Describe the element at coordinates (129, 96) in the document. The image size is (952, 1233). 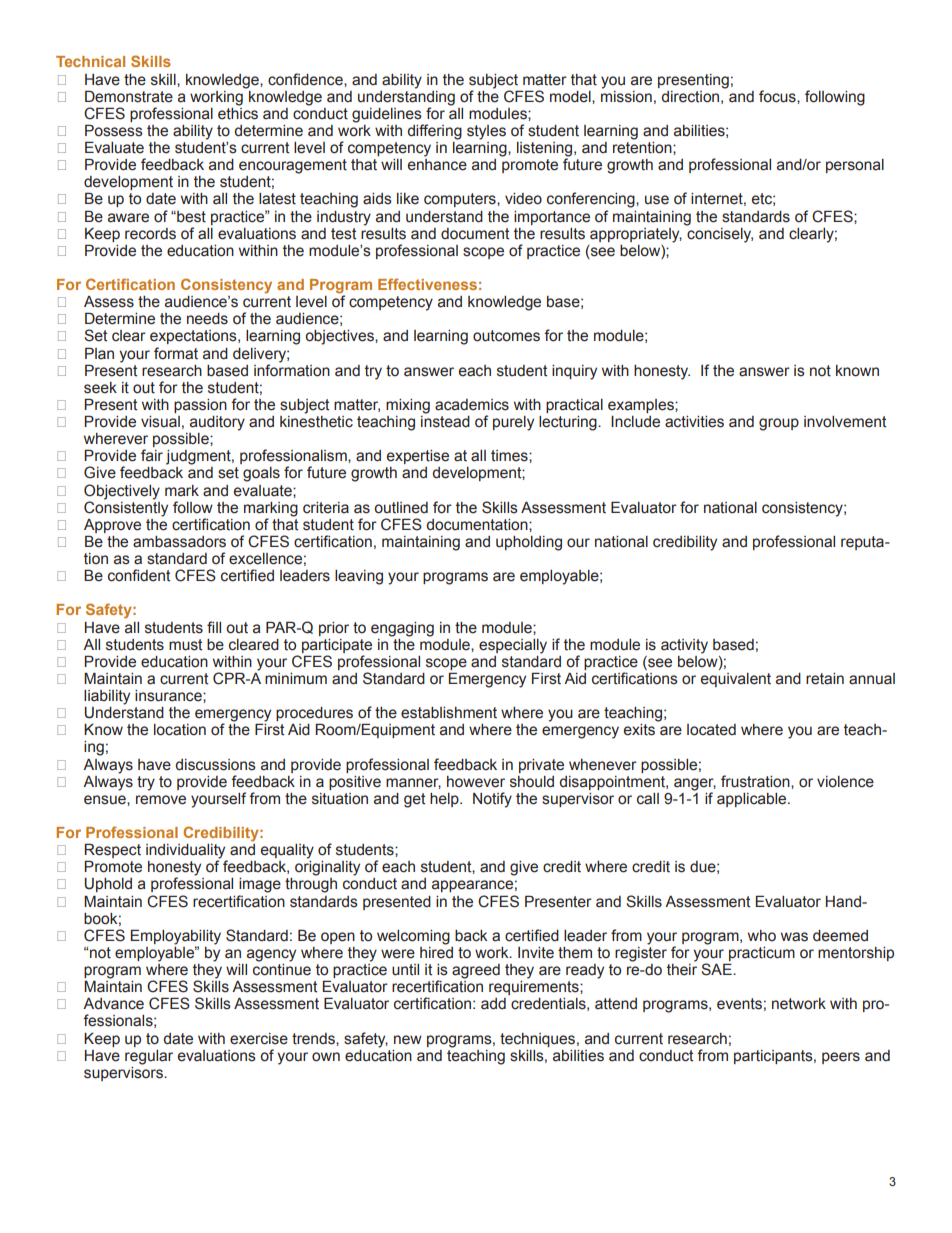
I see `Demonstrate` at that location.
